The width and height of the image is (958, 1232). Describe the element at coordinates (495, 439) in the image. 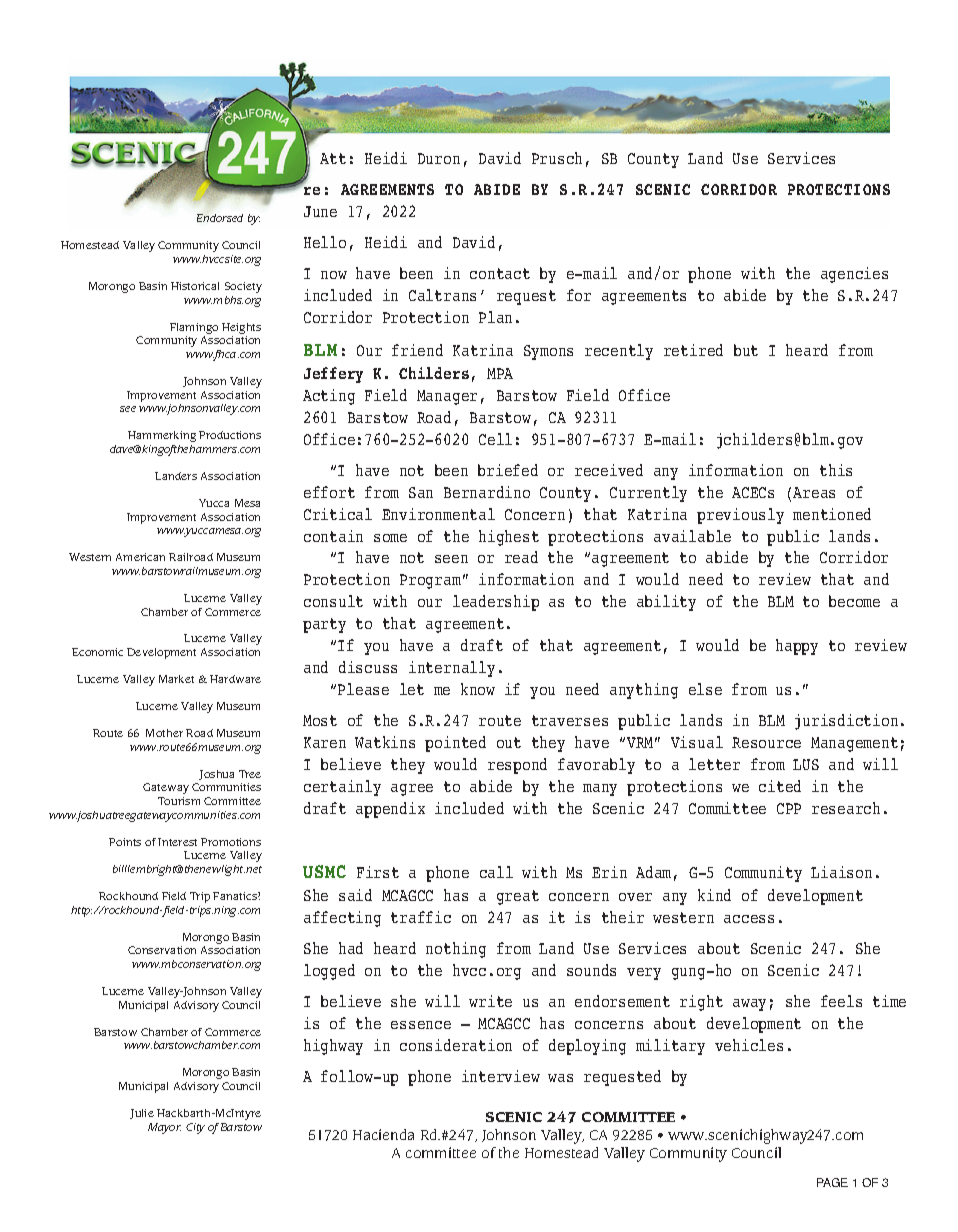

I see `Cell` at that location.
